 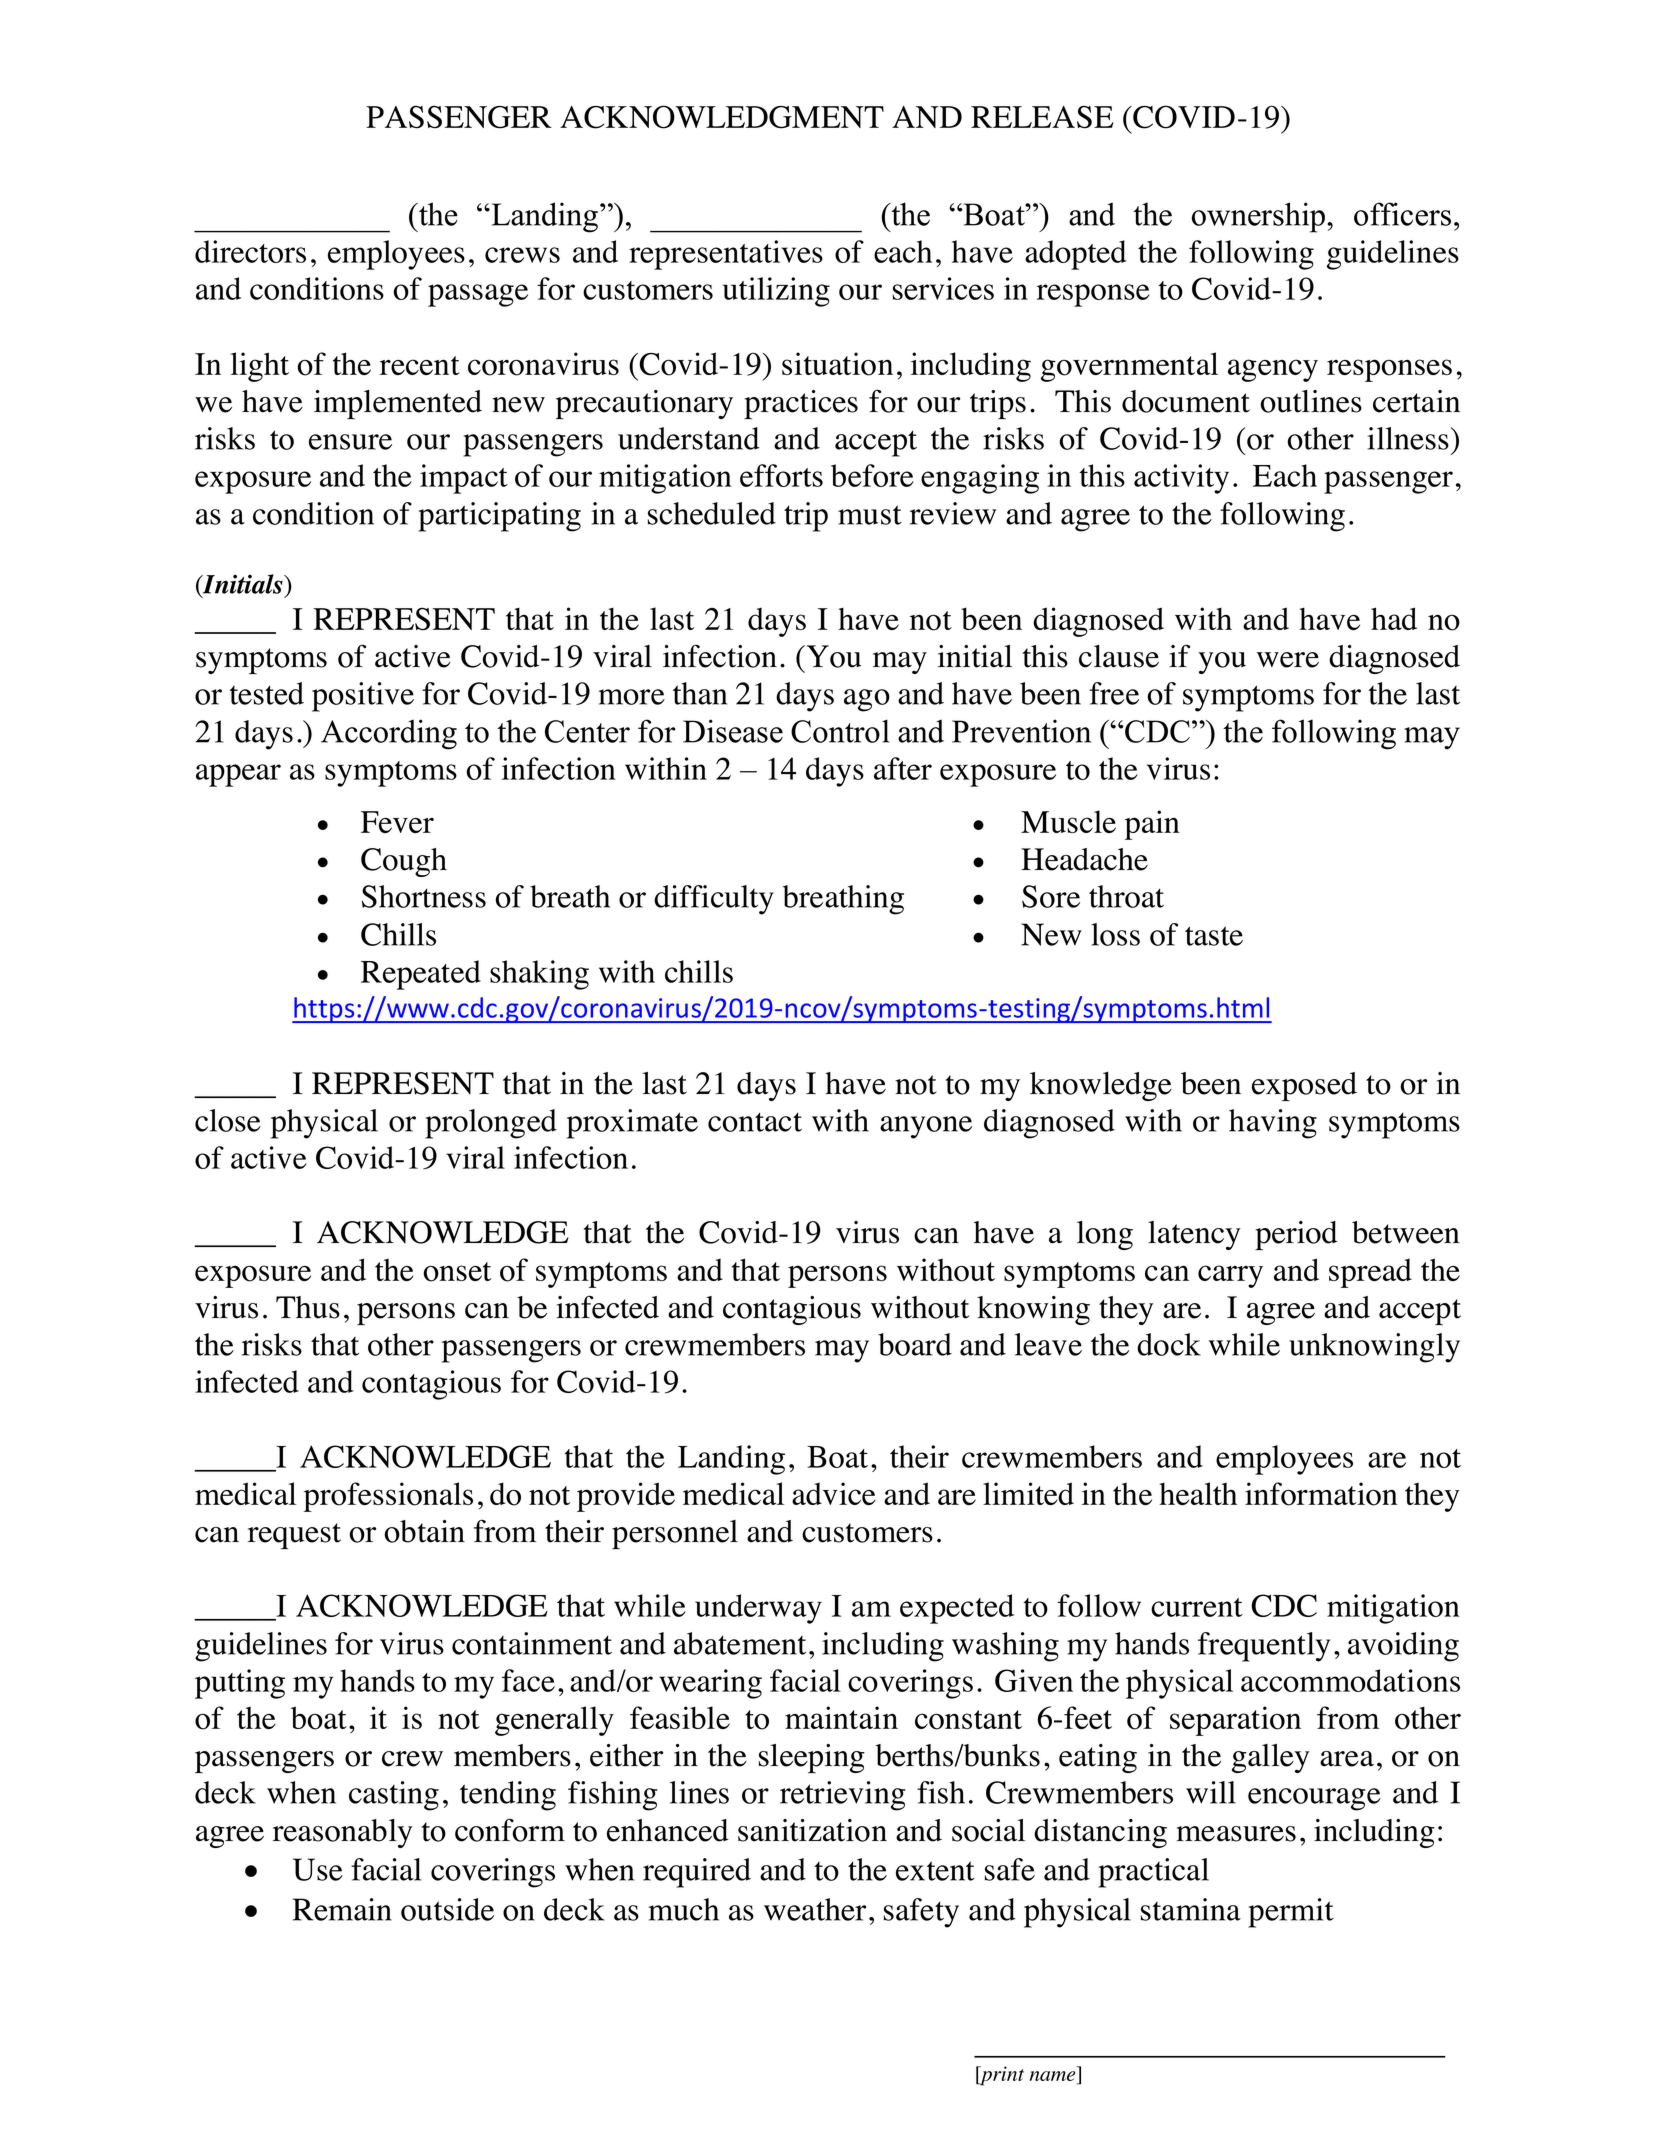 What do you see at coordinates (758, 1609) in the document?
I see `underway` at bounding box center [758, 1609].
